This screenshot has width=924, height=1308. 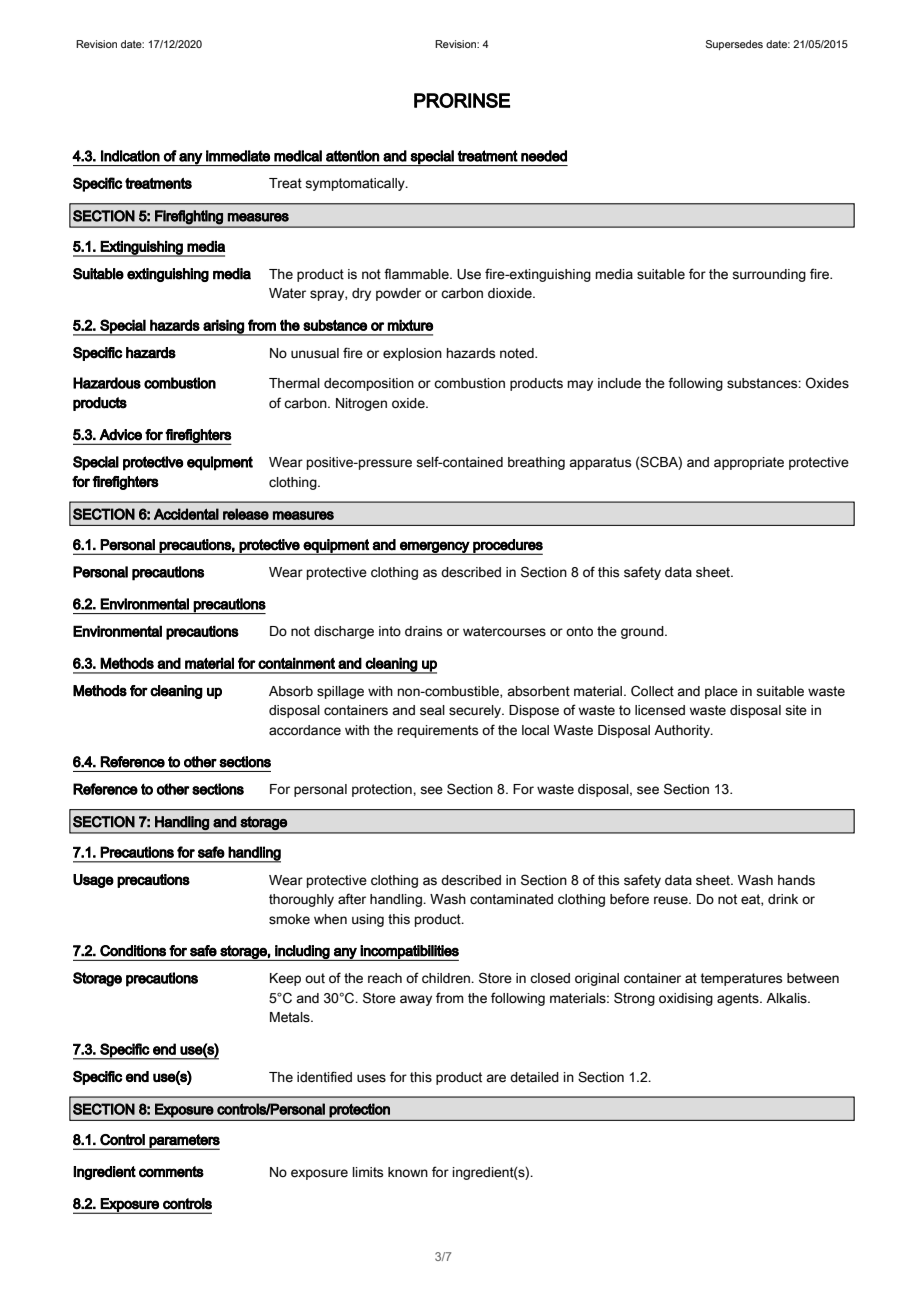 I want to click on known, so click(x=408, y=1172).
